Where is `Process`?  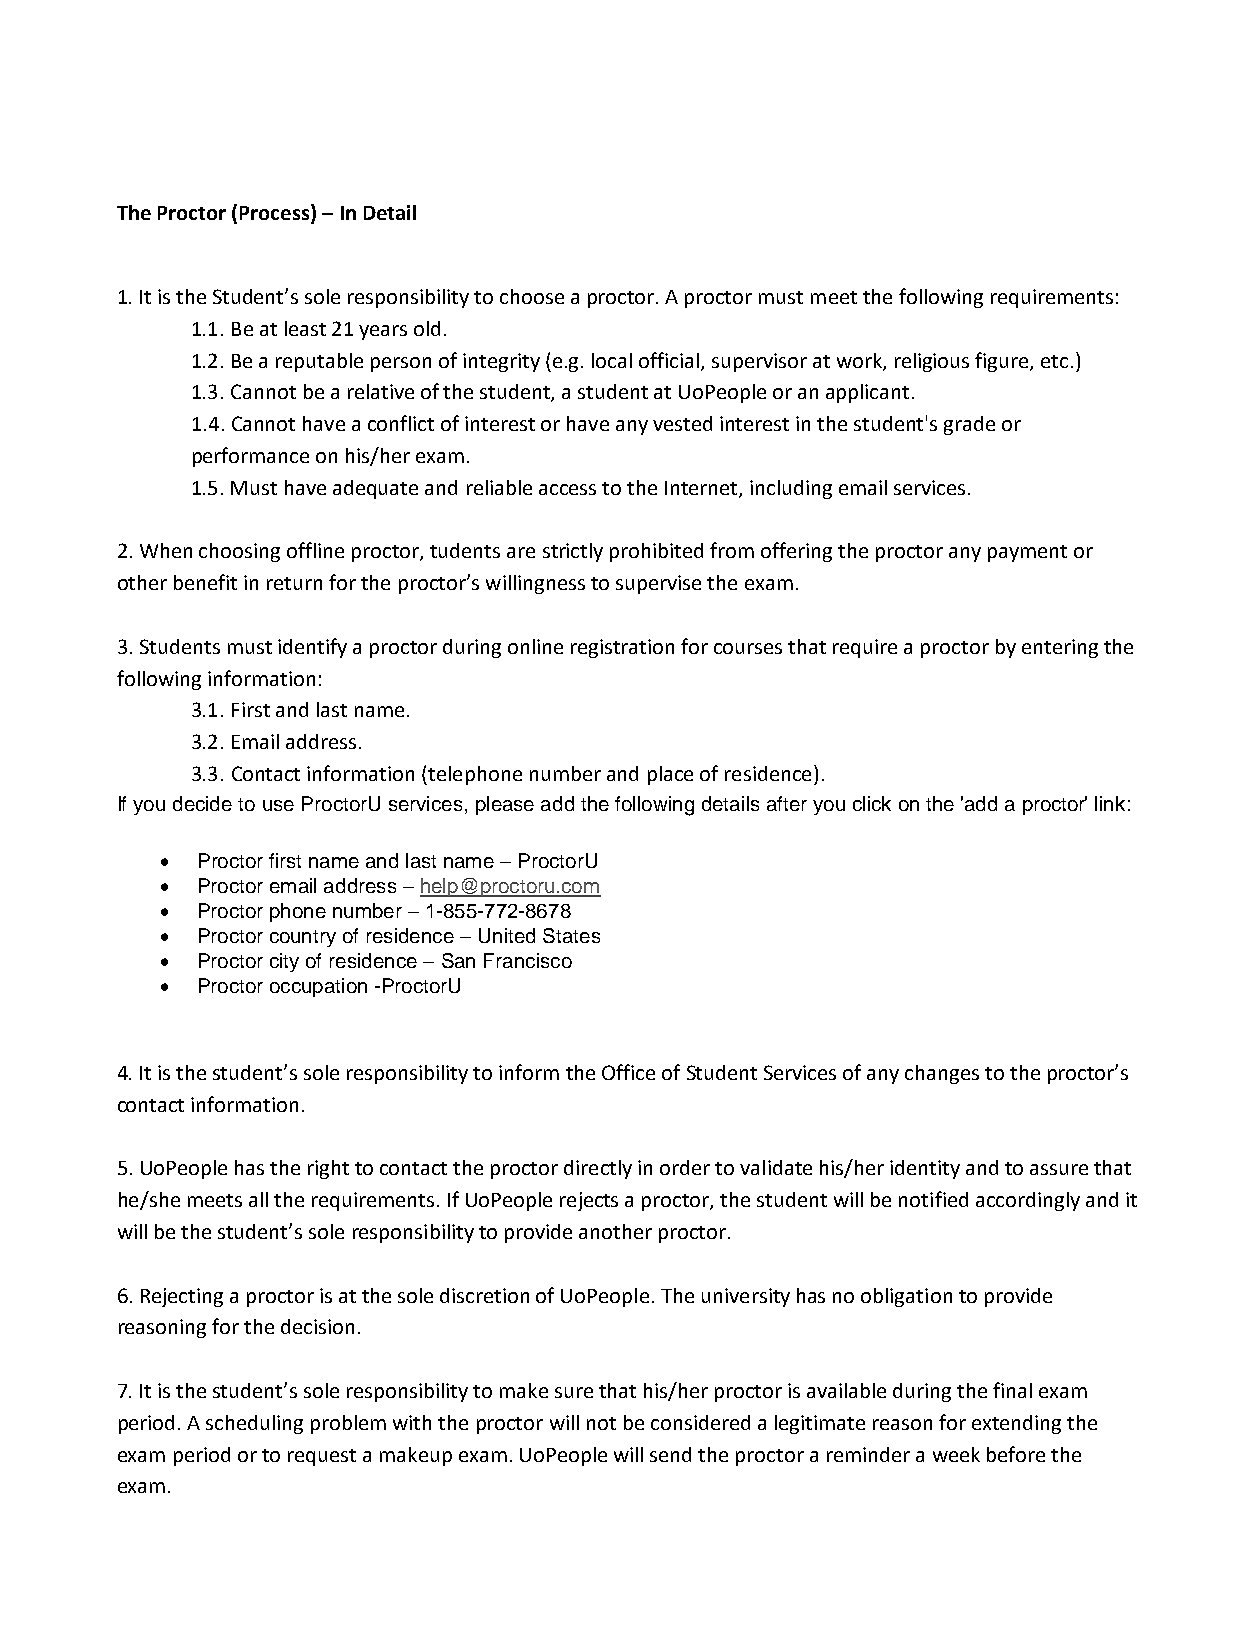 Process is located at coordinates (276, 213).
